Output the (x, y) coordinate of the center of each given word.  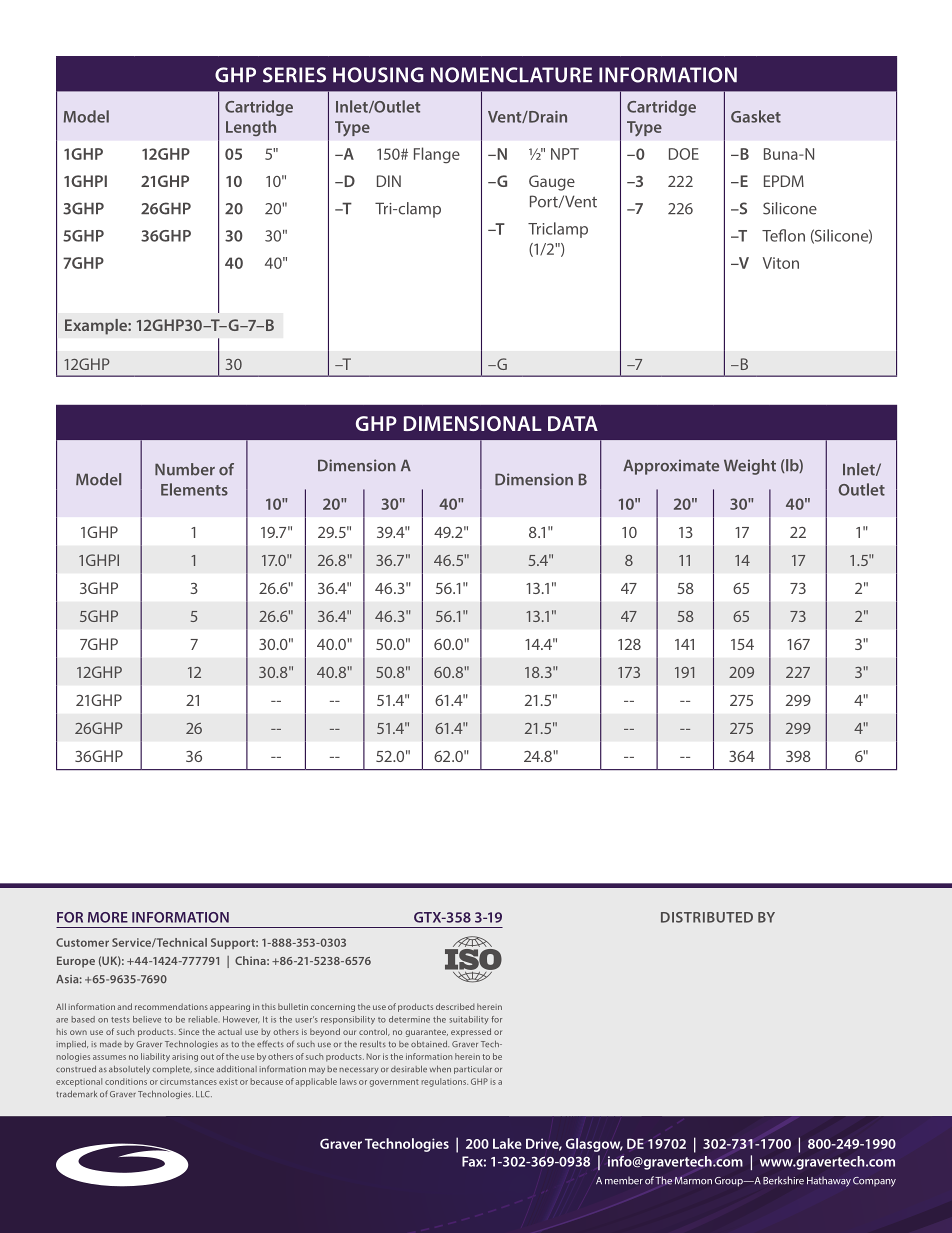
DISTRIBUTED (707, 917)
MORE (108, 917)
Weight (750, 467)
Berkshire (783, 1180)
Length (251, 128)
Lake (507, 1143)
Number (185, 469)
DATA (573, 423)
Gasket (756, 116)
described (455, 1006)
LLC (204, 1094)
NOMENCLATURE (511, 75)
